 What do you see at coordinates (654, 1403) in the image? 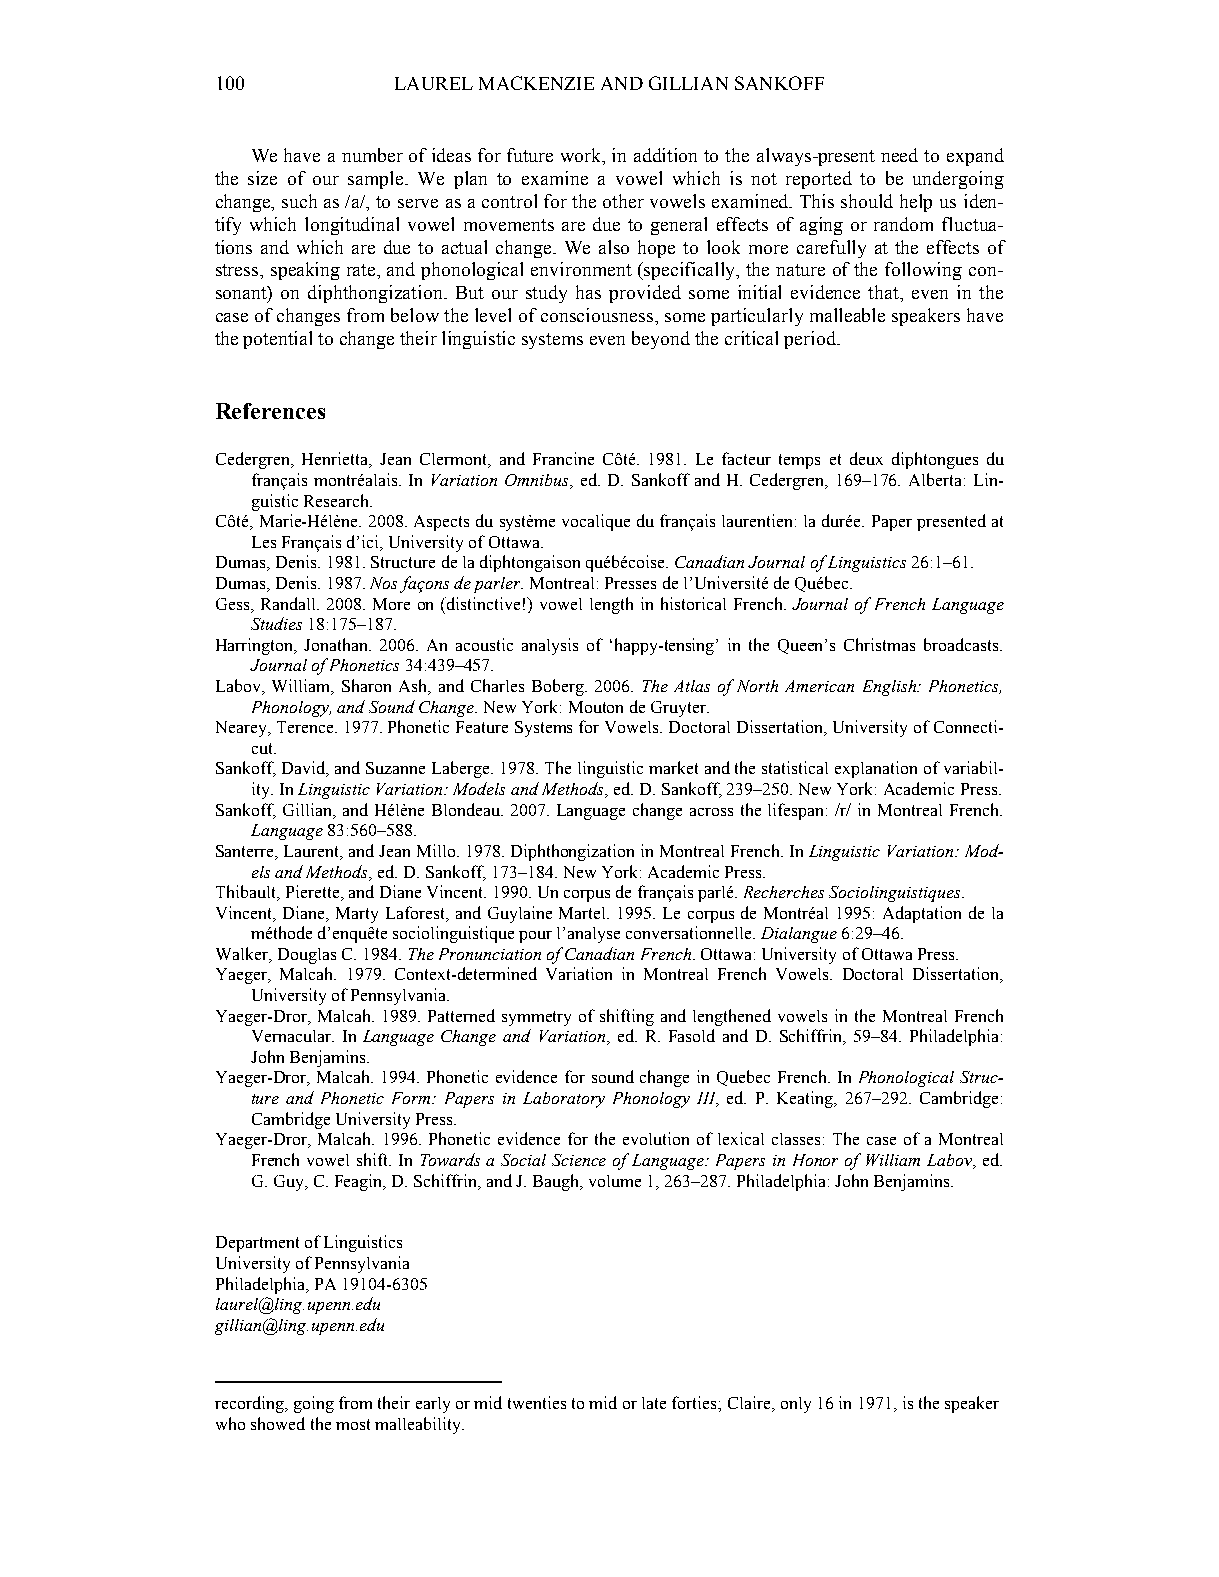
I see `late` at bounding box center [654, 1403].
